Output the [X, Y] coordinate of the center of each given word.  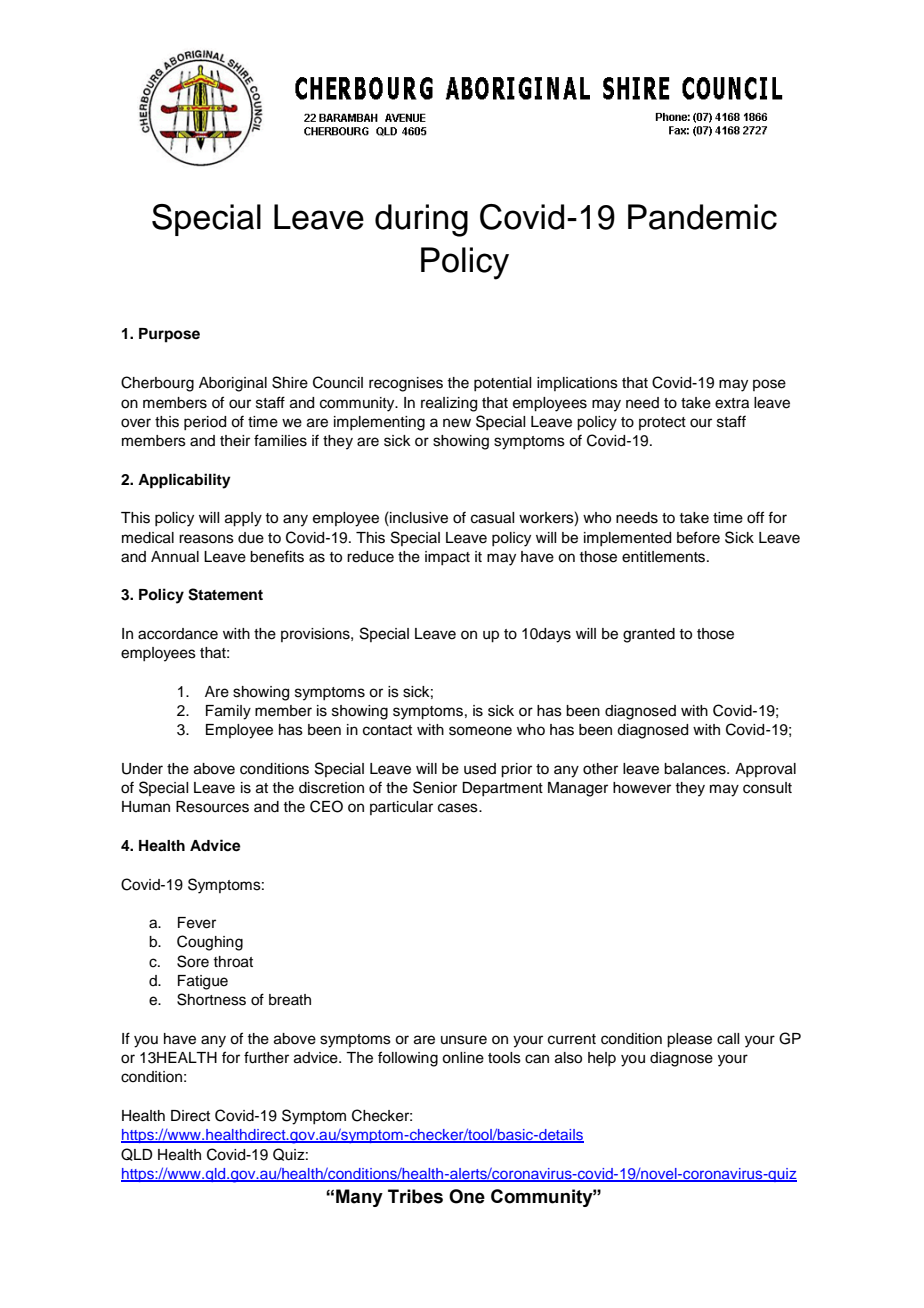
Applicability [184, 481]
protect [662, 423]
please [689, 1040]
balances [696, 769]
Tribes [415, 1196]
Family [228, 712]
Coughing [210, 943]
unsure [464, 1040]
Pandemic [702, 217]
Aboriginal [233, 384]
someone [480, 731]
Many [359, 1198]
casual [492, 518]
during [421, 220]
